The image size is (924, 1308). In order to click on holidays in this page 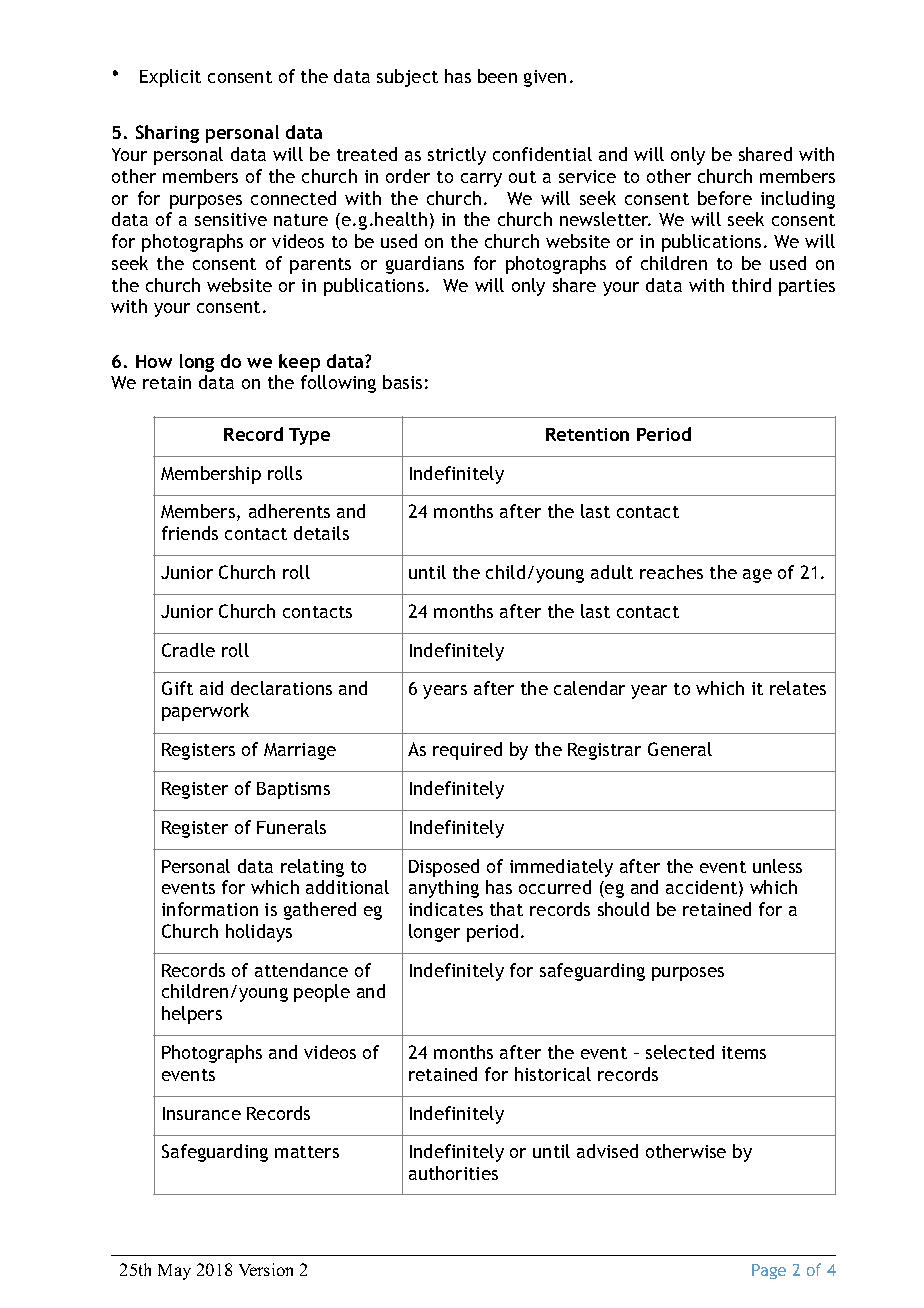, I will do `click(259, 933)`.
